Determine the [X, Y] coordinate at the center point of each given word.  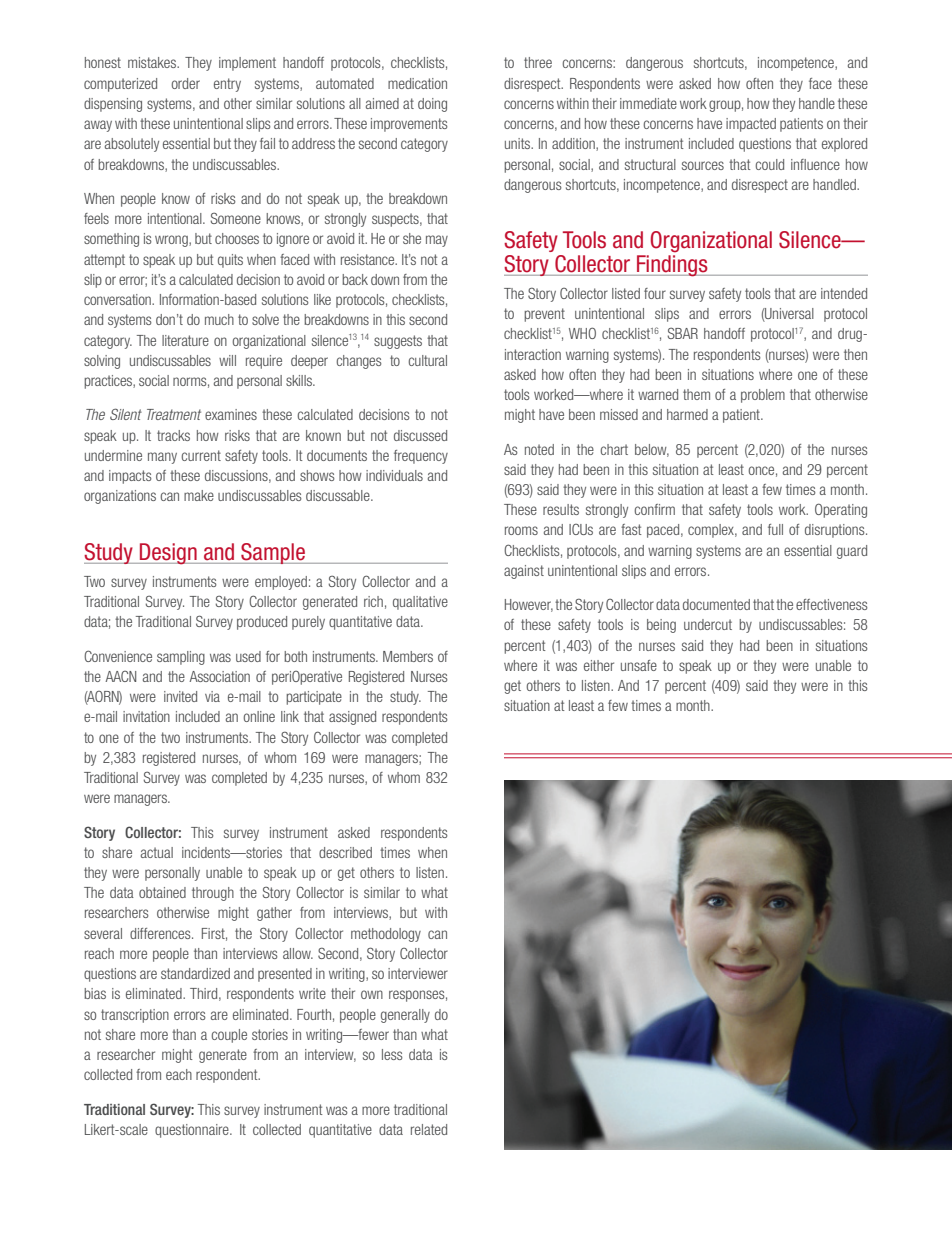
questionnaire [193, 1131]
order [185, 83]
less [392, 1054]
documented [716, 604]
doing [432, 105]
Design [168, 554]
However [529, 605]
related [429, 1129]
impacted [751, 125]
